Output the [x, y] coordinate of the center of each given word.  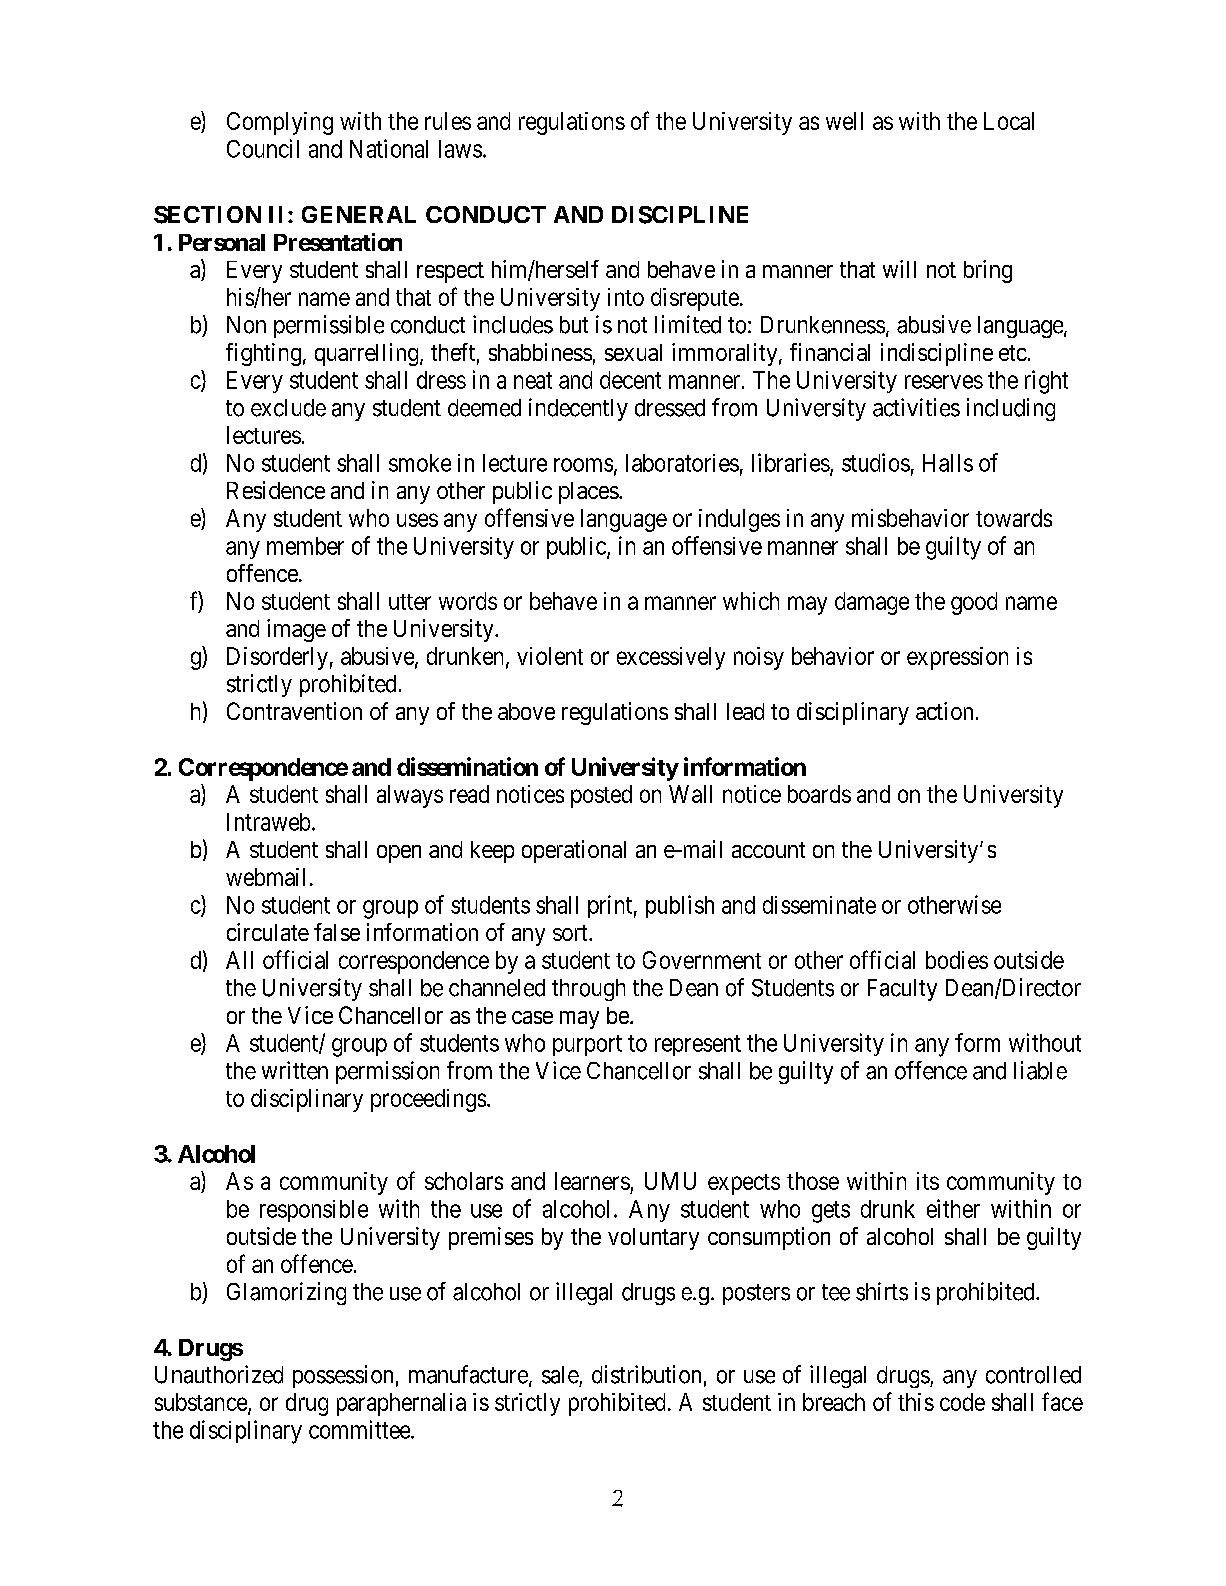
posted [601, 796]
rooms [583, 465]
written [295, 1070]
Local [1009, 121]
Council [263, 148]
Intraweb [268, 822]
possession [343, 1376]
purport [587, 1045]
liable [1040, 1070]
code [962, 1402]
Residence [276, 490]
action [944, 711]
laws [460, 149]
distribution [646, 1374]
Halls [948, 463]
